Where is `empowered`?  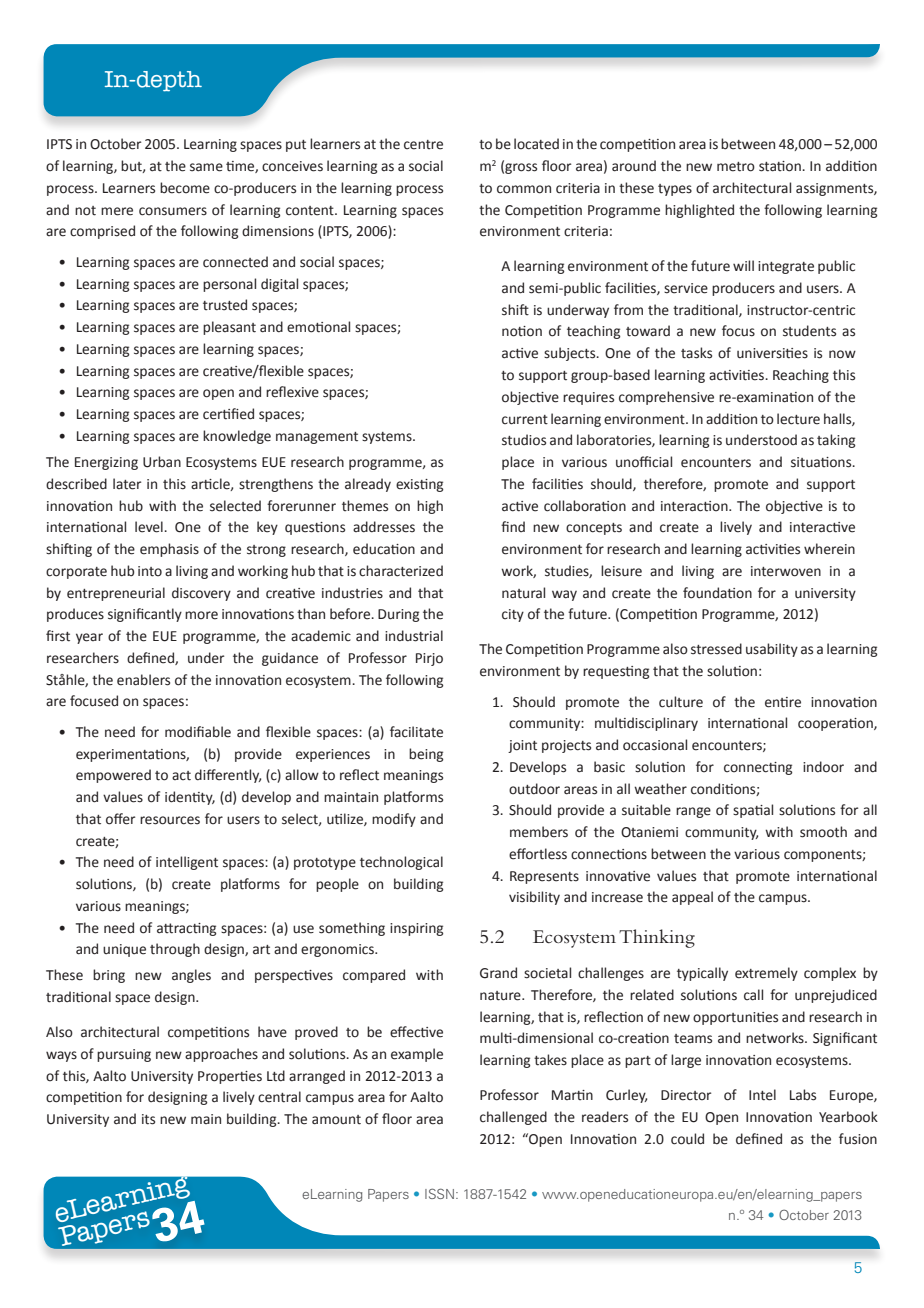
empowered is located at coordinates (113, 776).
